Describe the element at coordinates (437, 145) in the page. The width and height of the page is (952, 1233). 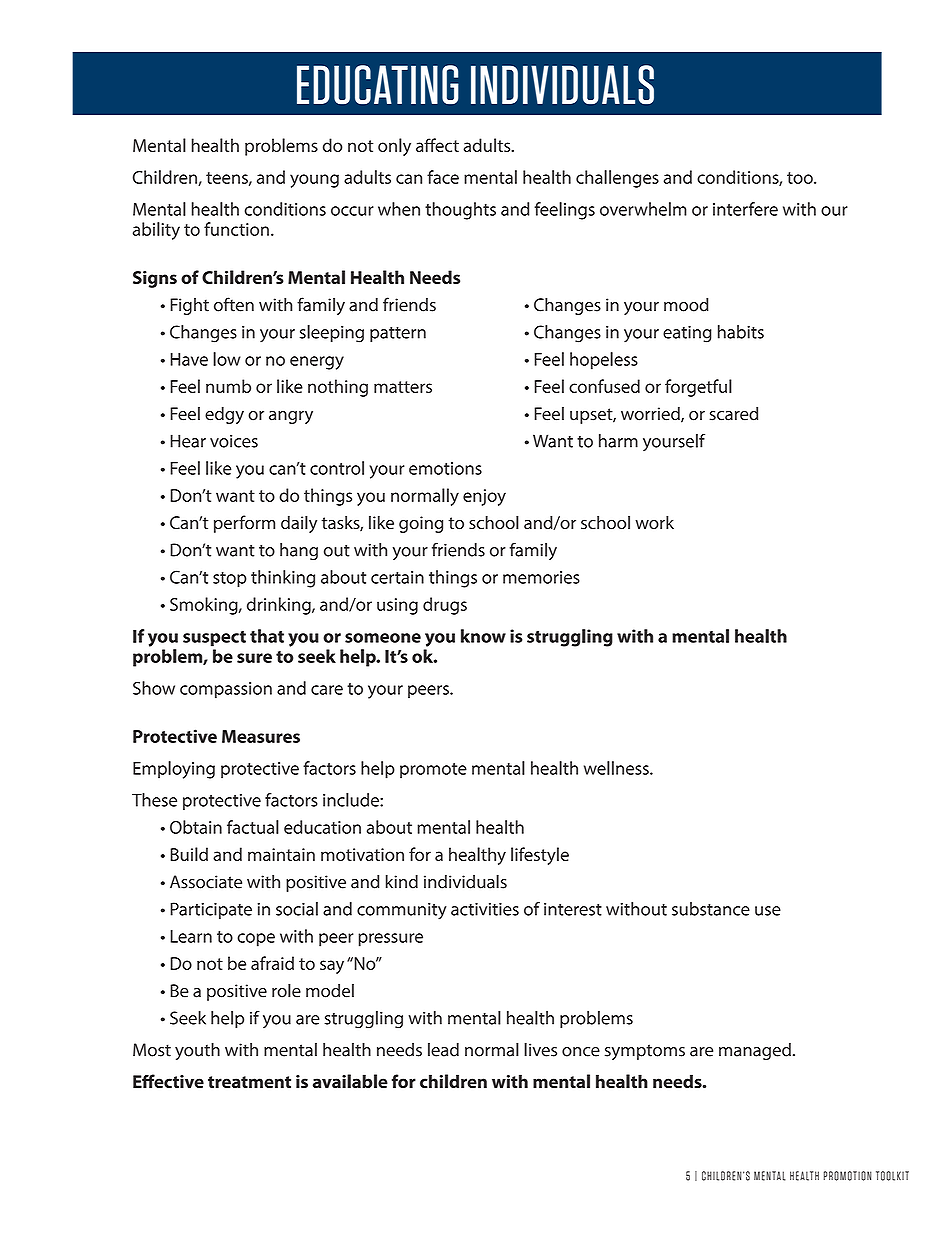
I see `affect` at that location.
